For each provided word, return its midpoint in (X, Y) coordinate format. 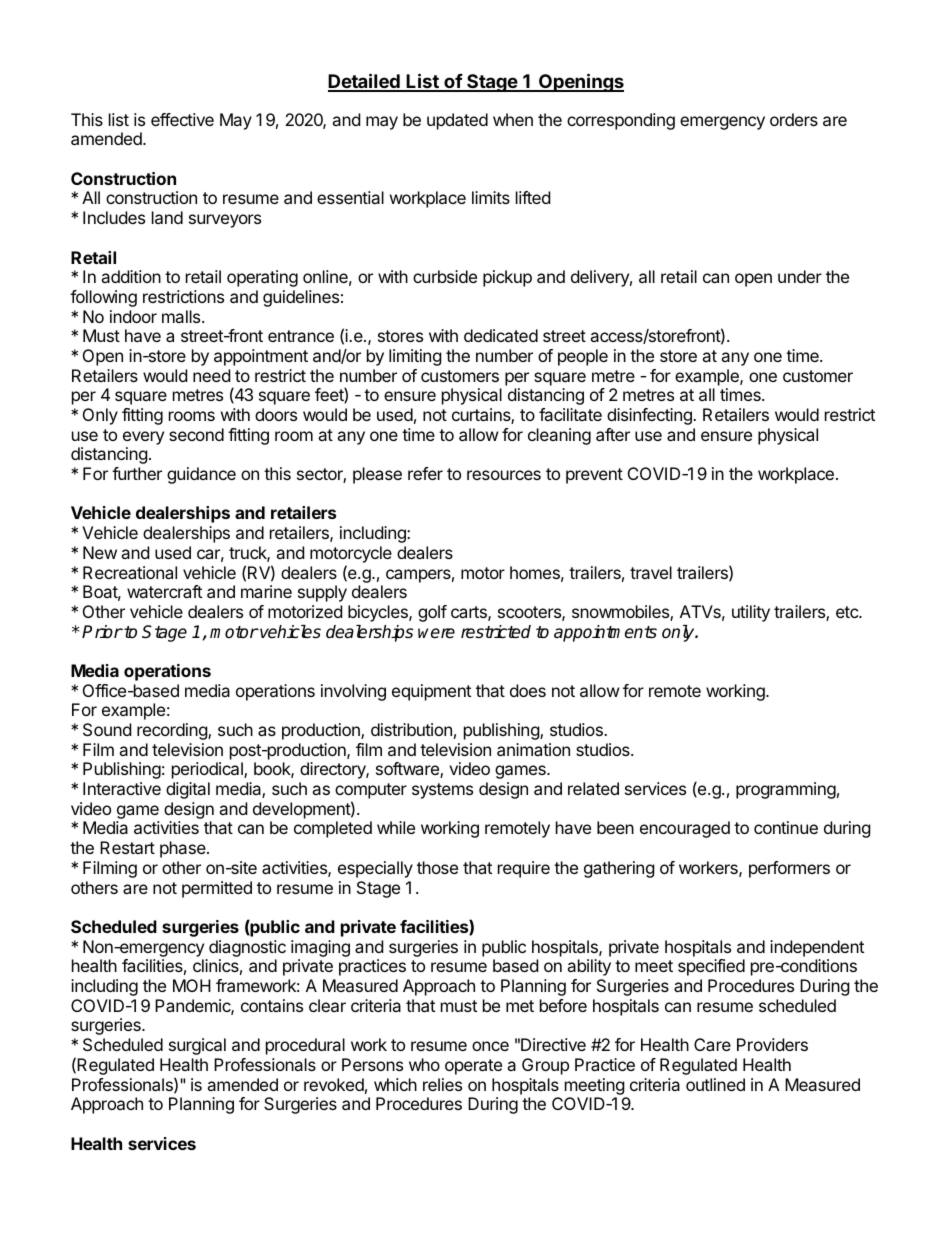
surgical (197, 1046)
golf (432, 613)
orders (794, 119)
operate (473, 1067)
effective (182, 119)
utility (751, 613)
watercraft (164, 591)
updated (457, 121)
